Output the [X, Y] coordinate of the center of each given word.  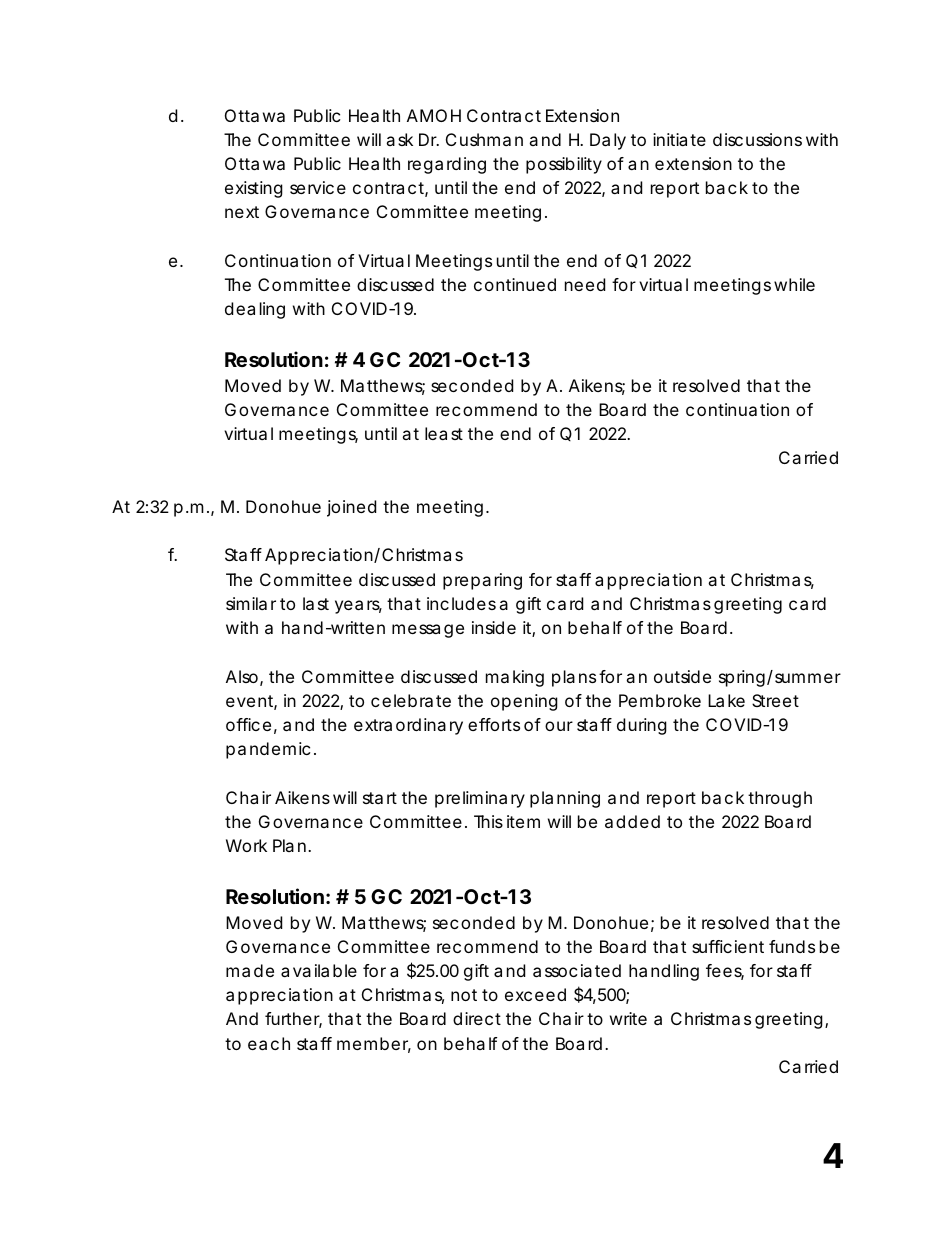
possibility [564, 165]
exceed [535, 994]
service [318, 187]
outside [682, 676]
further [293, 1020]
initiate [679, 139]
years [358, 607]
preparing [482, 581]
